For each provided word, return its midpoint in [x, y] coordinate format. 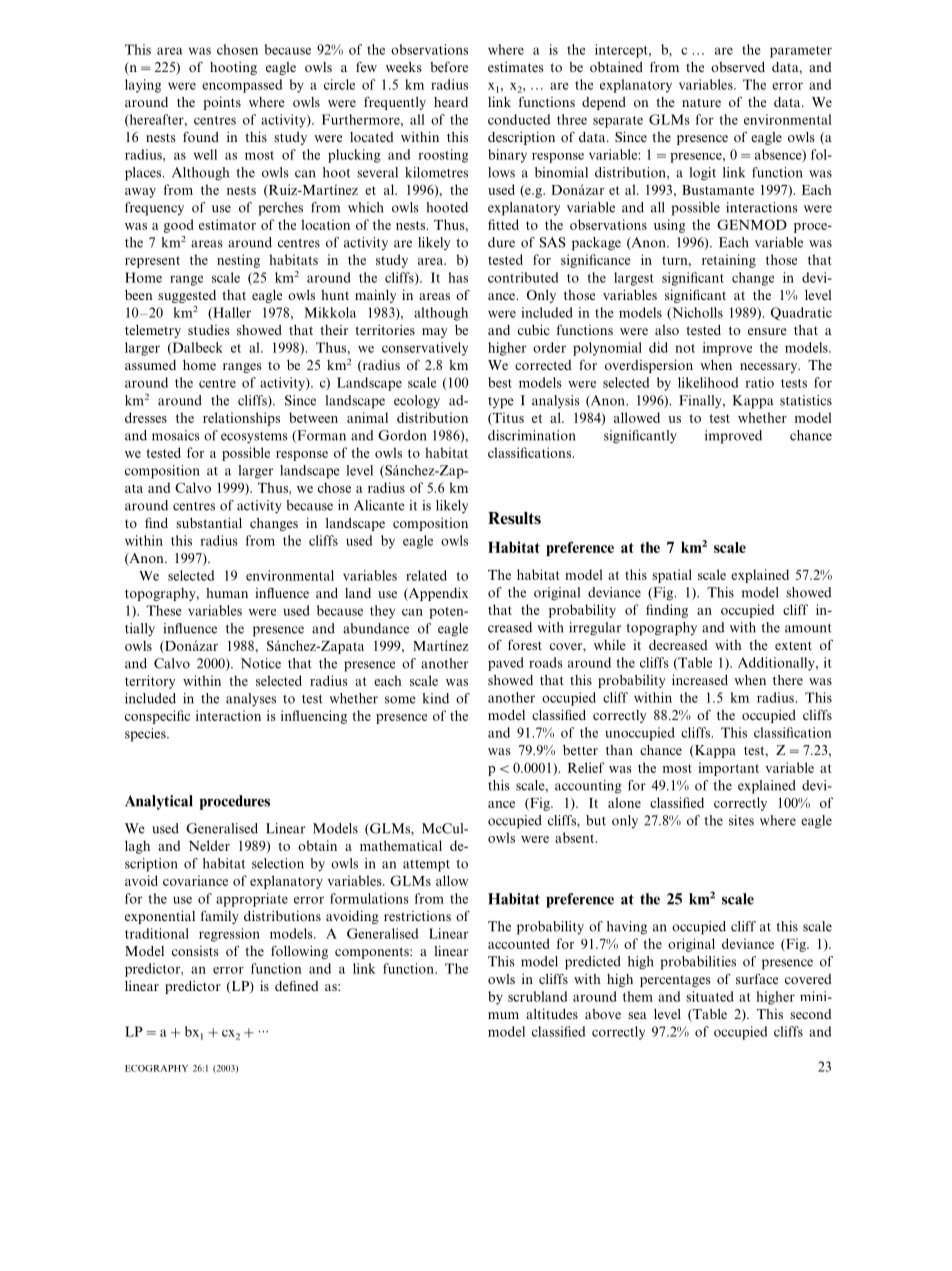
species [146, 735]
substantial [209, 522]
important [728, 769]
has [458, 277]
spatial [672, 576]
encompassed [242, 86]
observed [738, 67]
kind [435, 698]
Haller [231, 313]
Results [514, 518]
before [449, 67]
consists [195, 951]
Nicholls [696, 313]
